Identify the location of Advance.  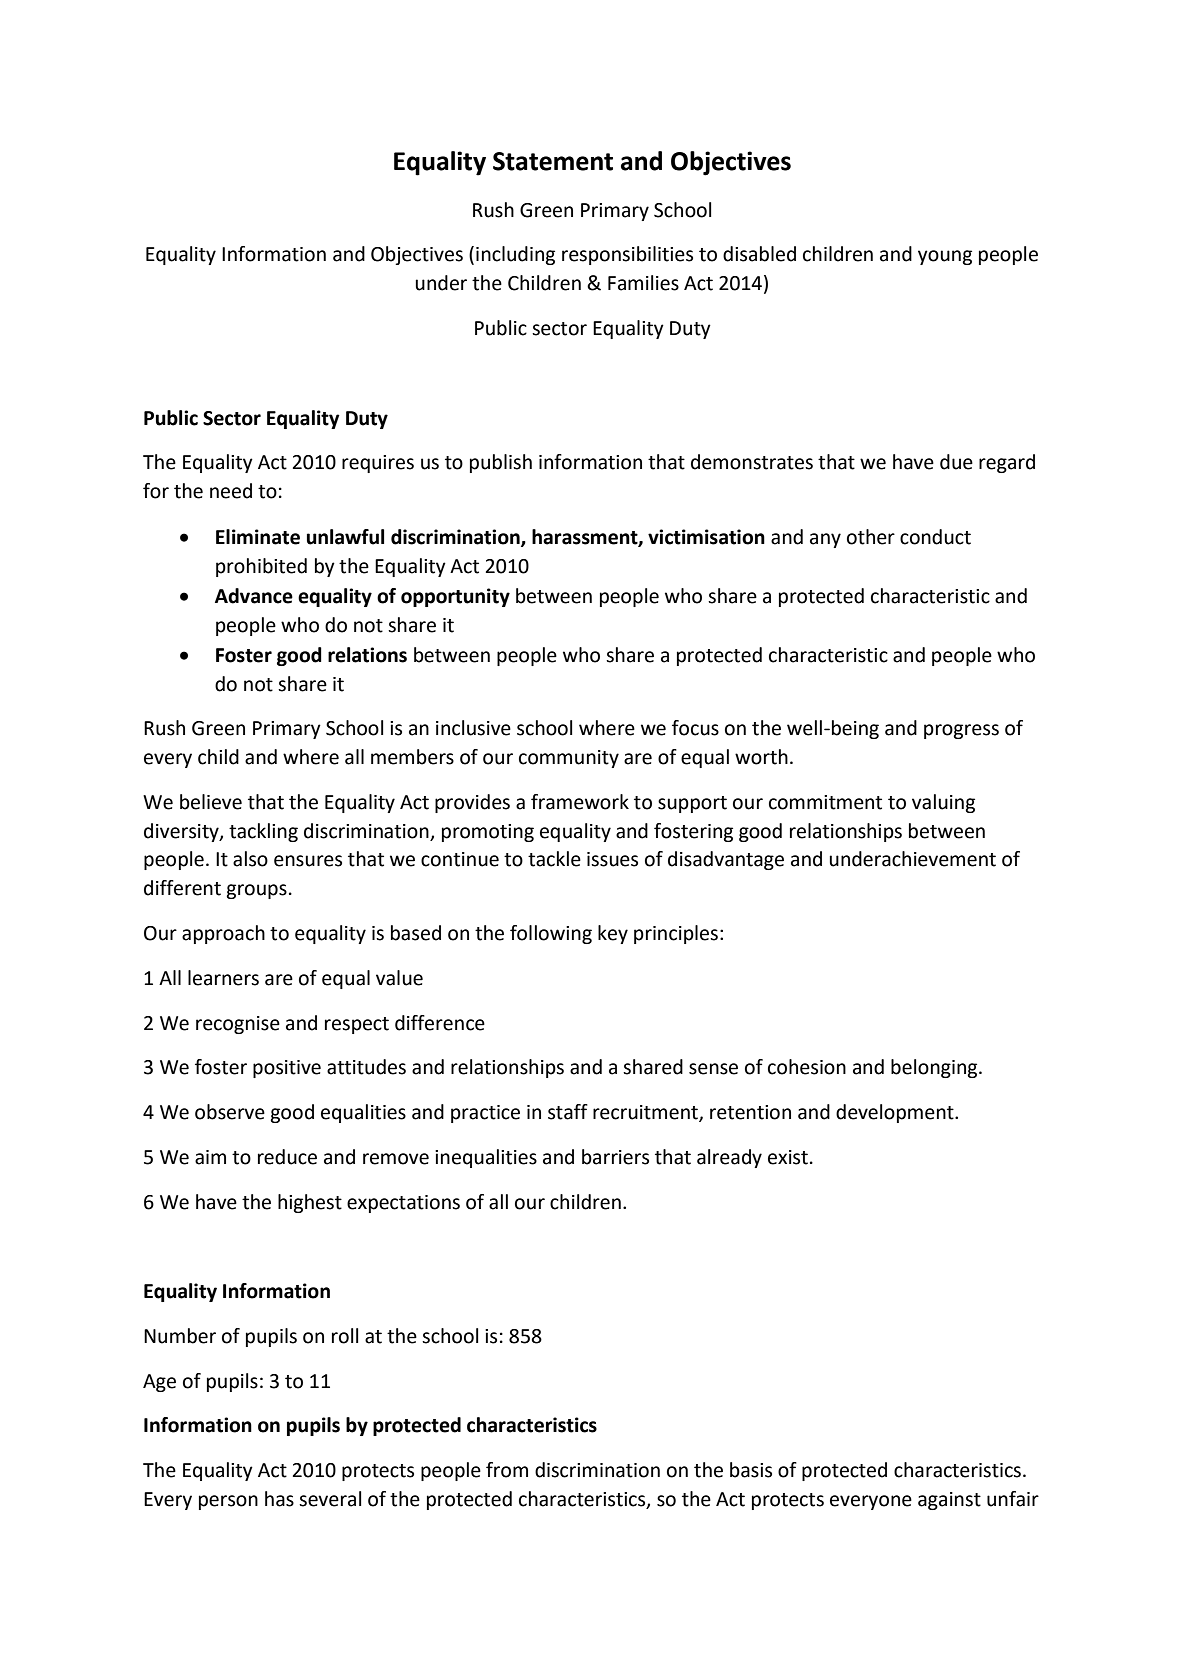
(254, 596).
